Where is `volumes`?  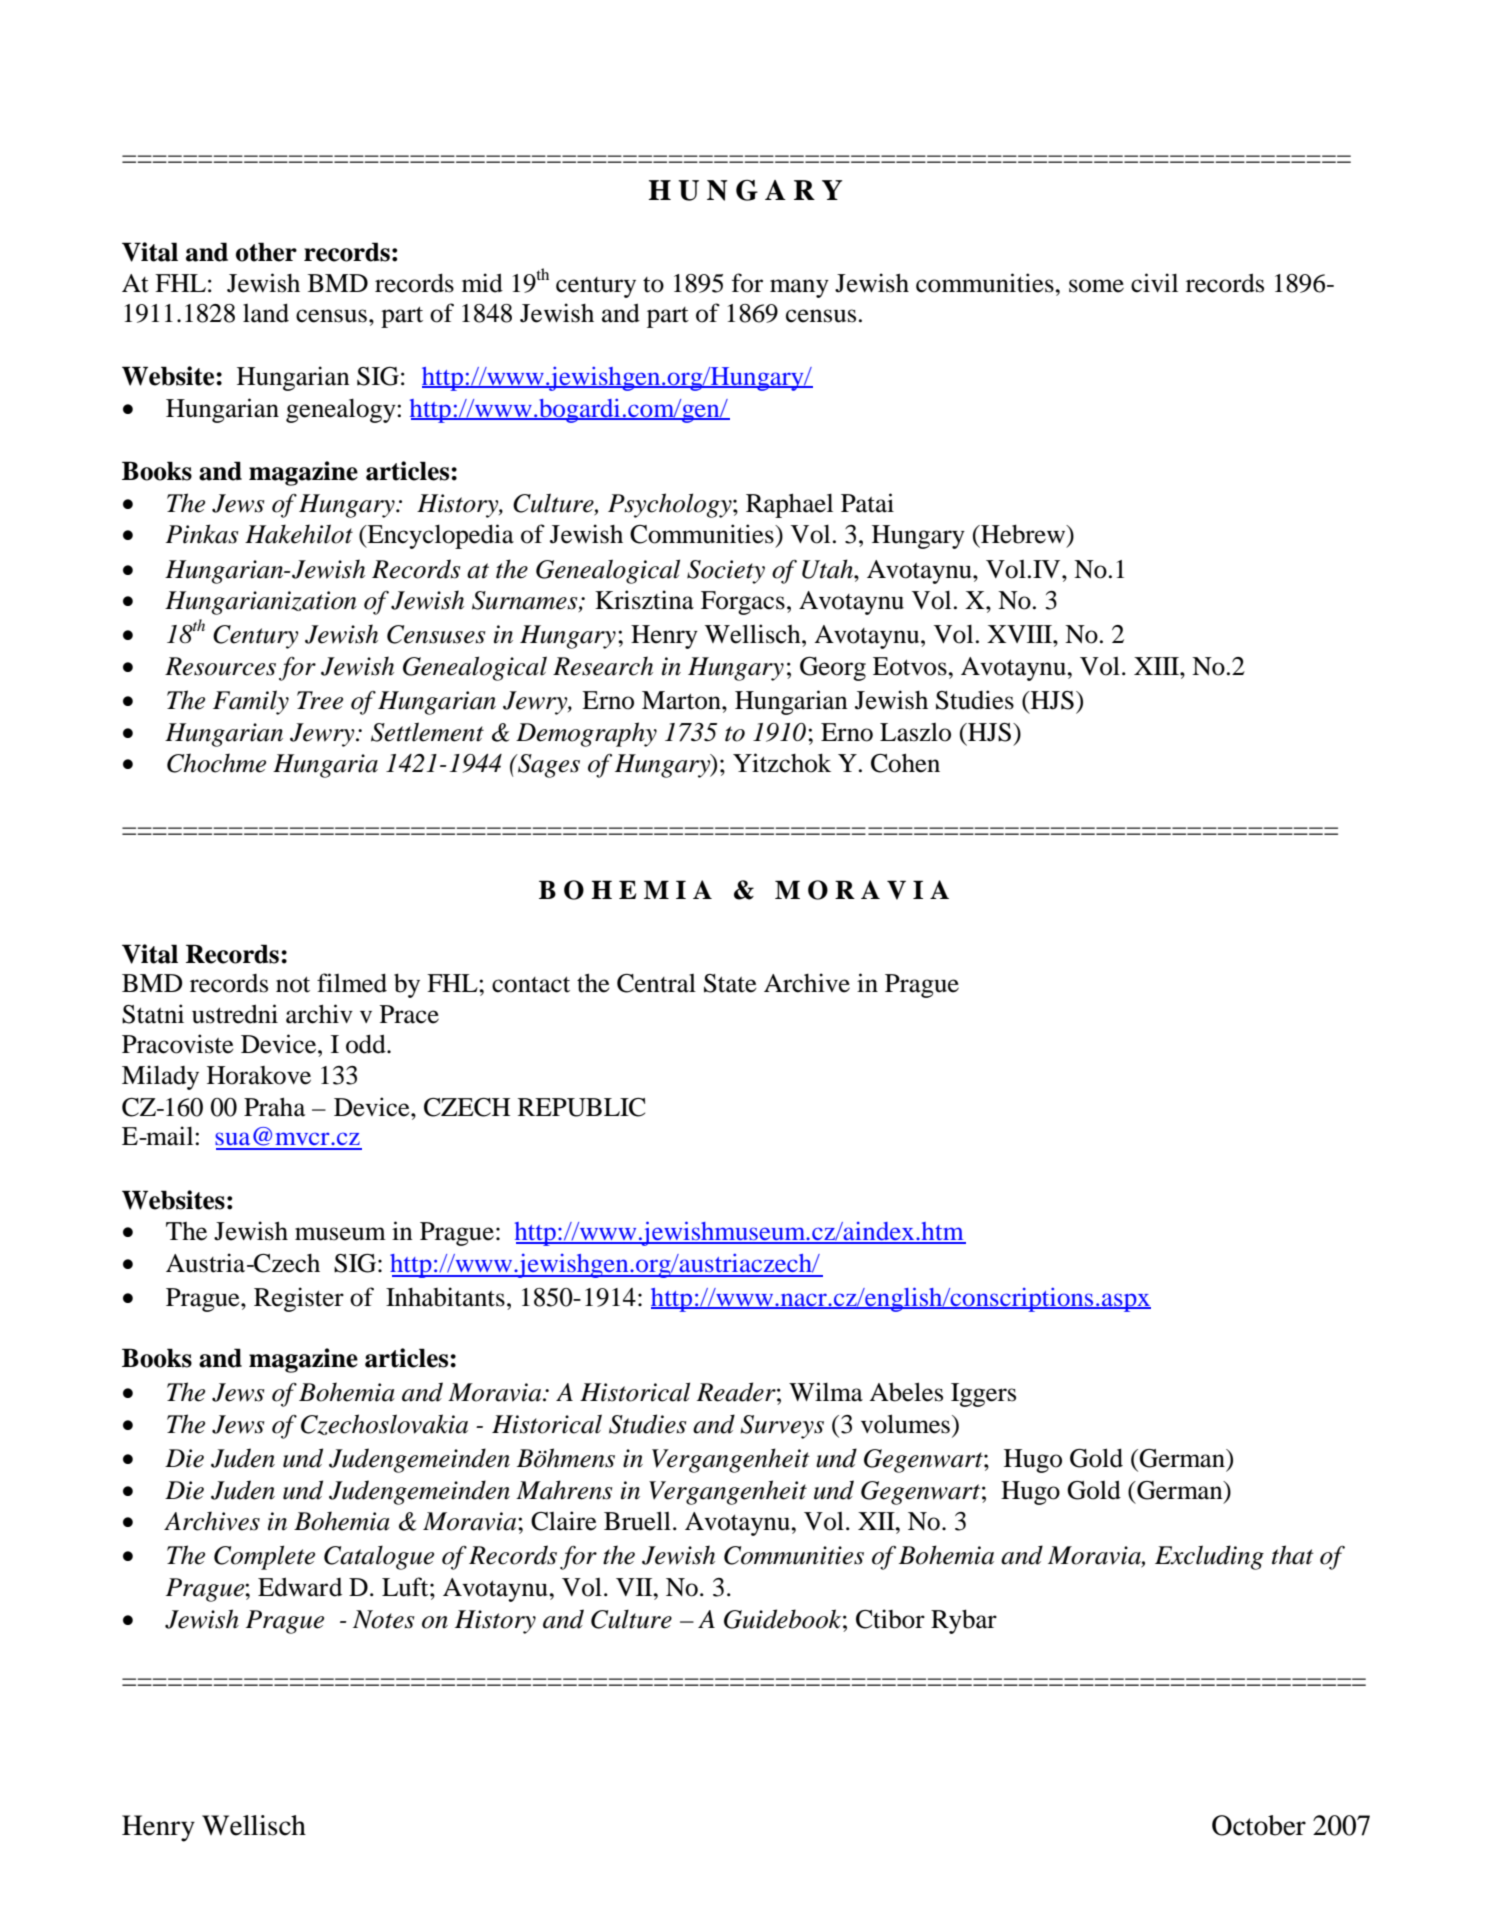 volumes is located at coordinates (905, 1424).
